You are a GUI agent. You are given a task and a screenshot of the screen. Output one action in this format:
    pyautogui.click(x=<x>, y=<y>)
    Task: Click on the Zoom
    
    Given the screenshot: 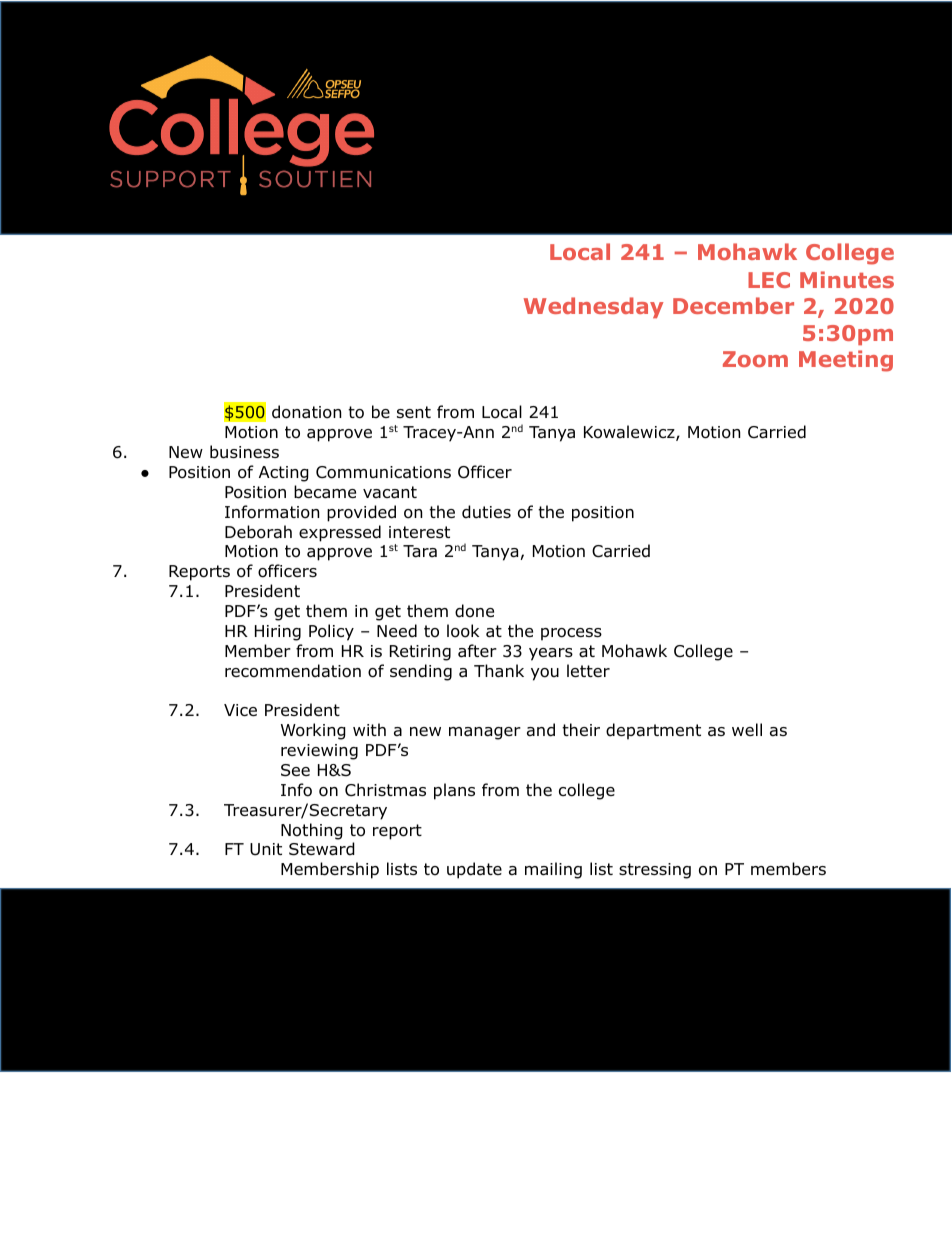 What is the action you would take?
    pyautogui.click(x=755, y=359)
